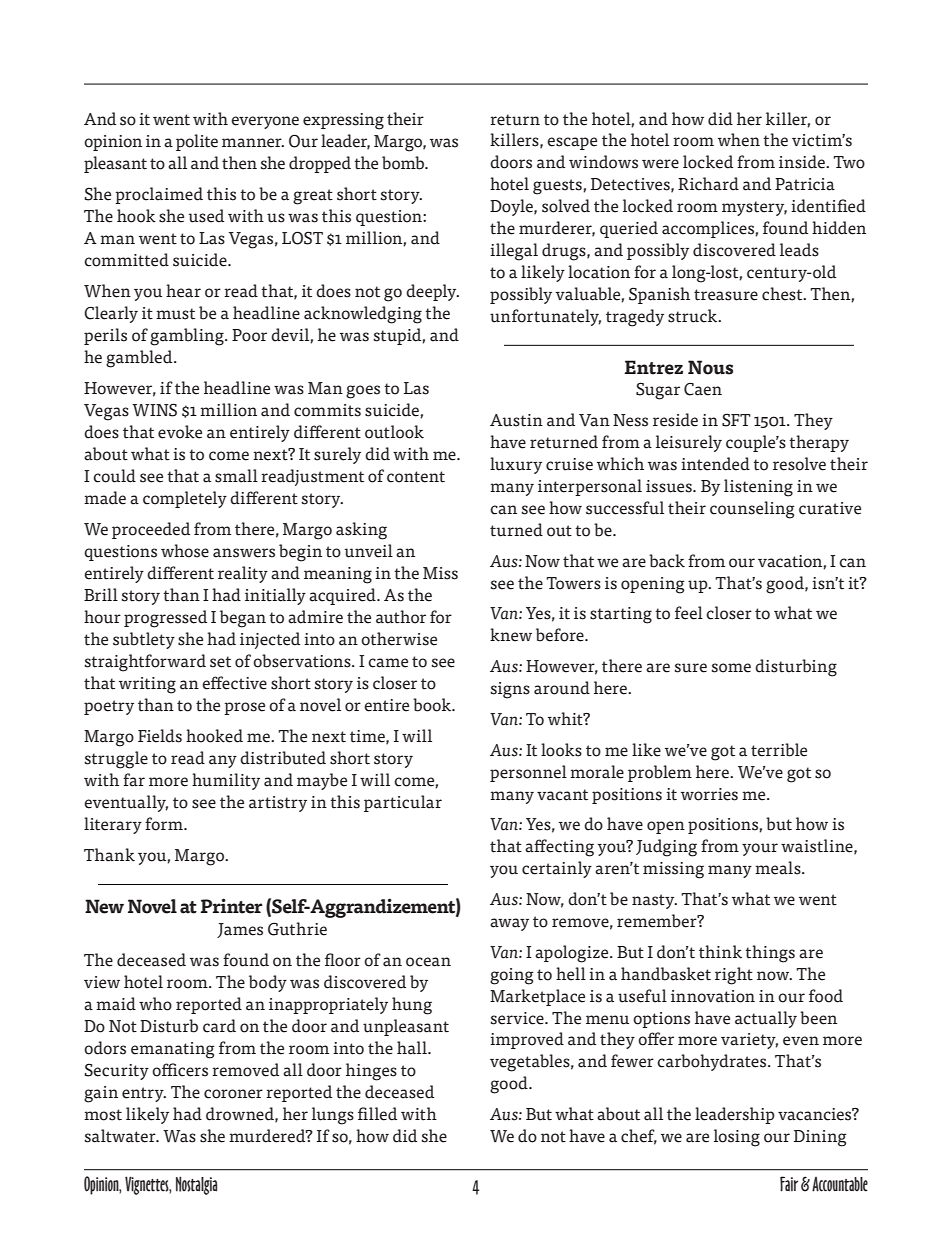 The height and width of the screenshot is (1233, 952). I want to click on ocean, so click(428, 962).
